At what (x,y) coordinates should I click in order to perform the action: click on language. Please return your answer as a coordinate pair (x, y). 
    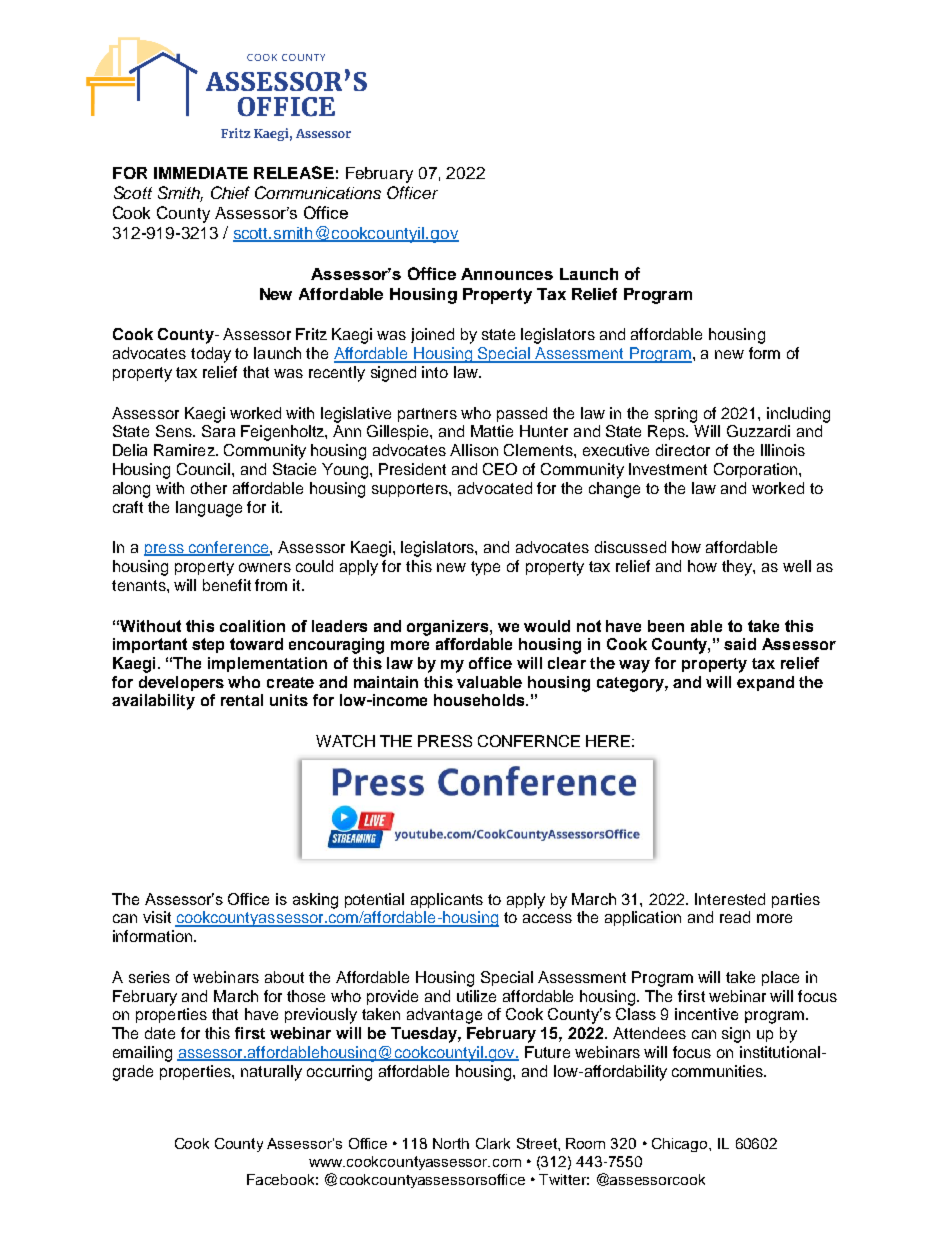
    Looking at the image, I should click on (209, 509).
